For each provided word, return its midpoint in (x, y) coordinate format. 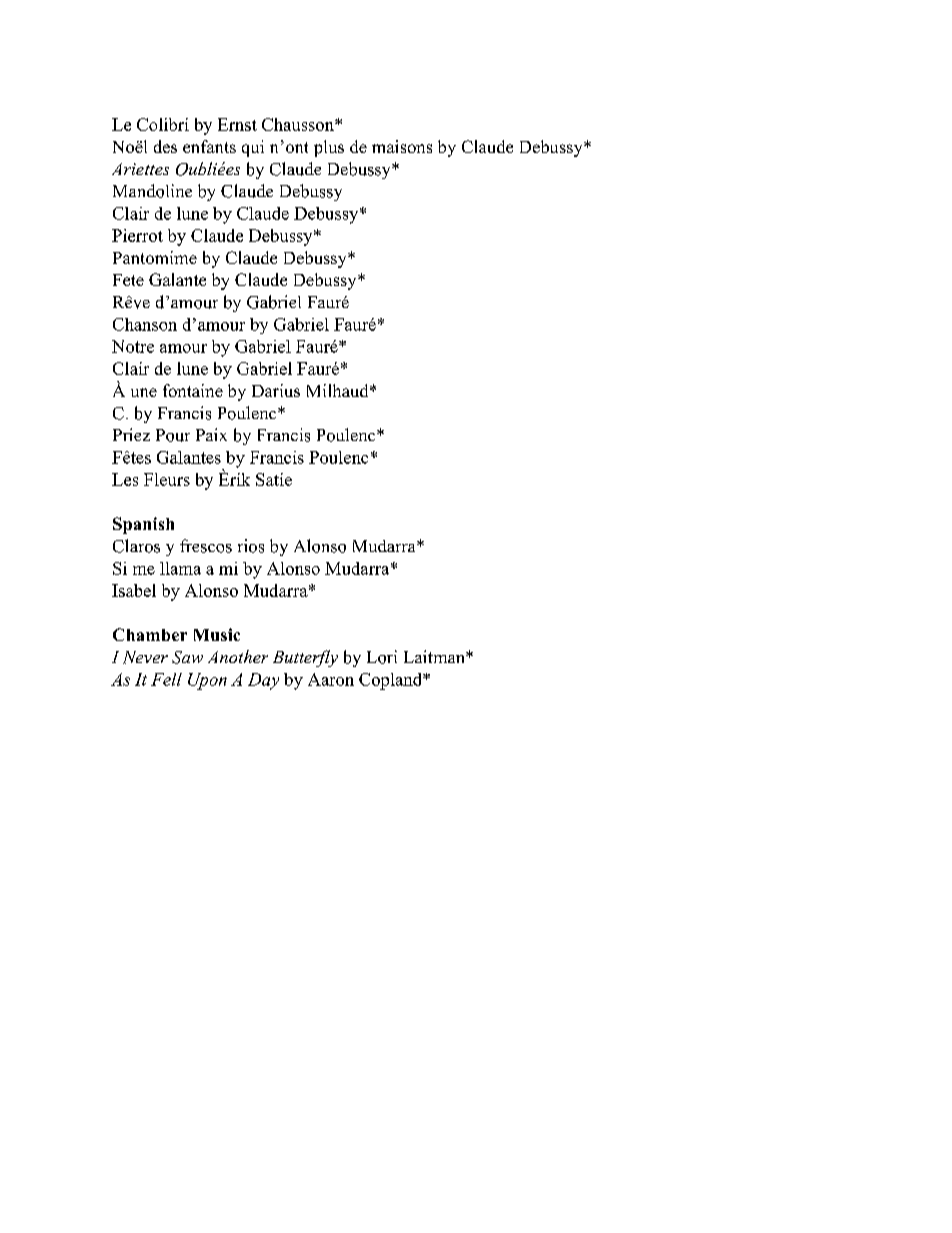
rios (251, 546)
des (165, 146)
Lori (382, 657)
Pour (173, 435)
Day (263, 681)
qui (253, 148)
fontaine (193, 390)
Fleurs (167, 479)
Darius (276, 390)
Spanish (143, 525)
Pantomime (155, 257)
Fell (166, 679)
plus (329, 148)
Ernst (237, 124)
